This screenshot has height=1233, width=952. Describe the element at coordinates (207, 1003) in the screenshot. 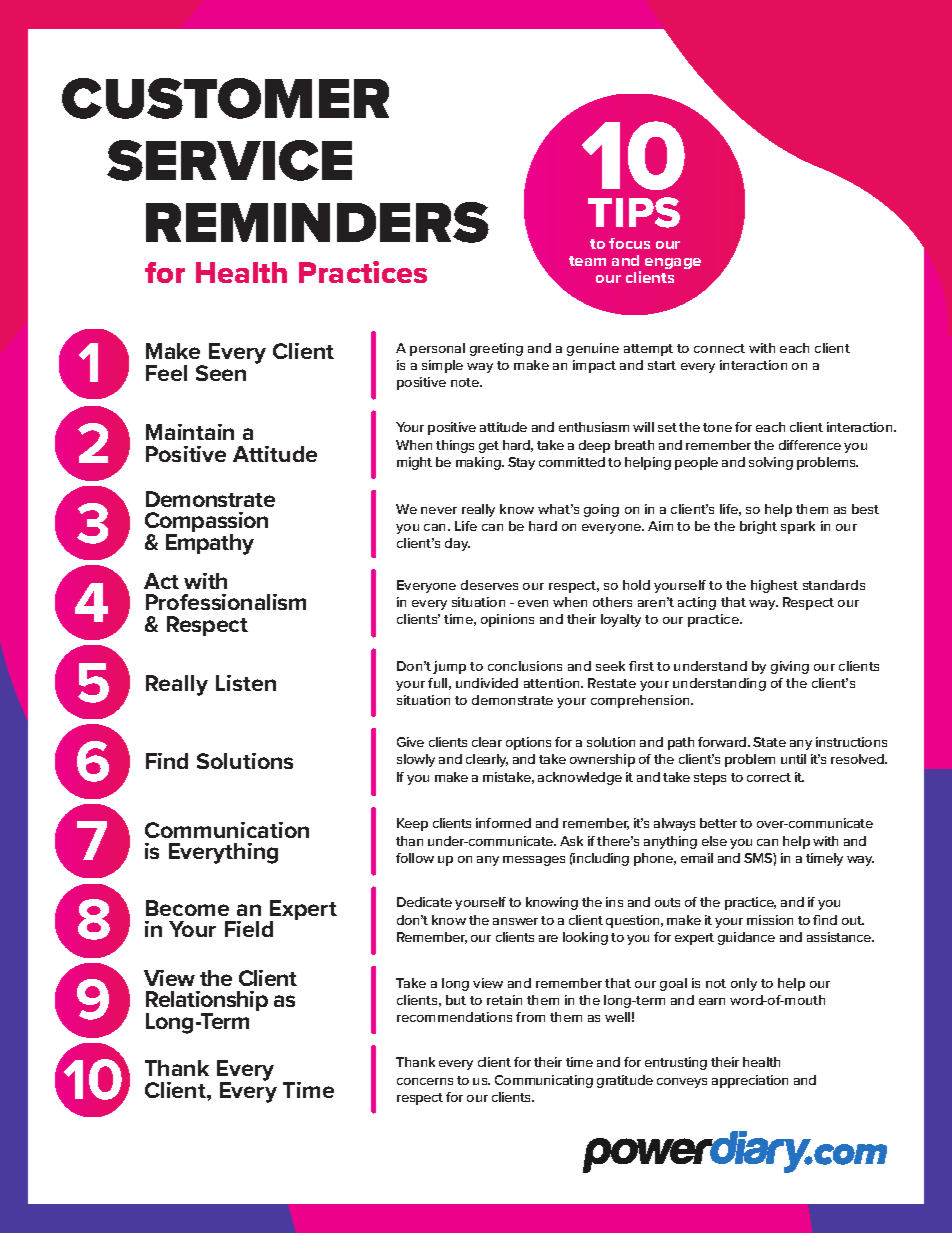

I see `Relationship` at that location.
